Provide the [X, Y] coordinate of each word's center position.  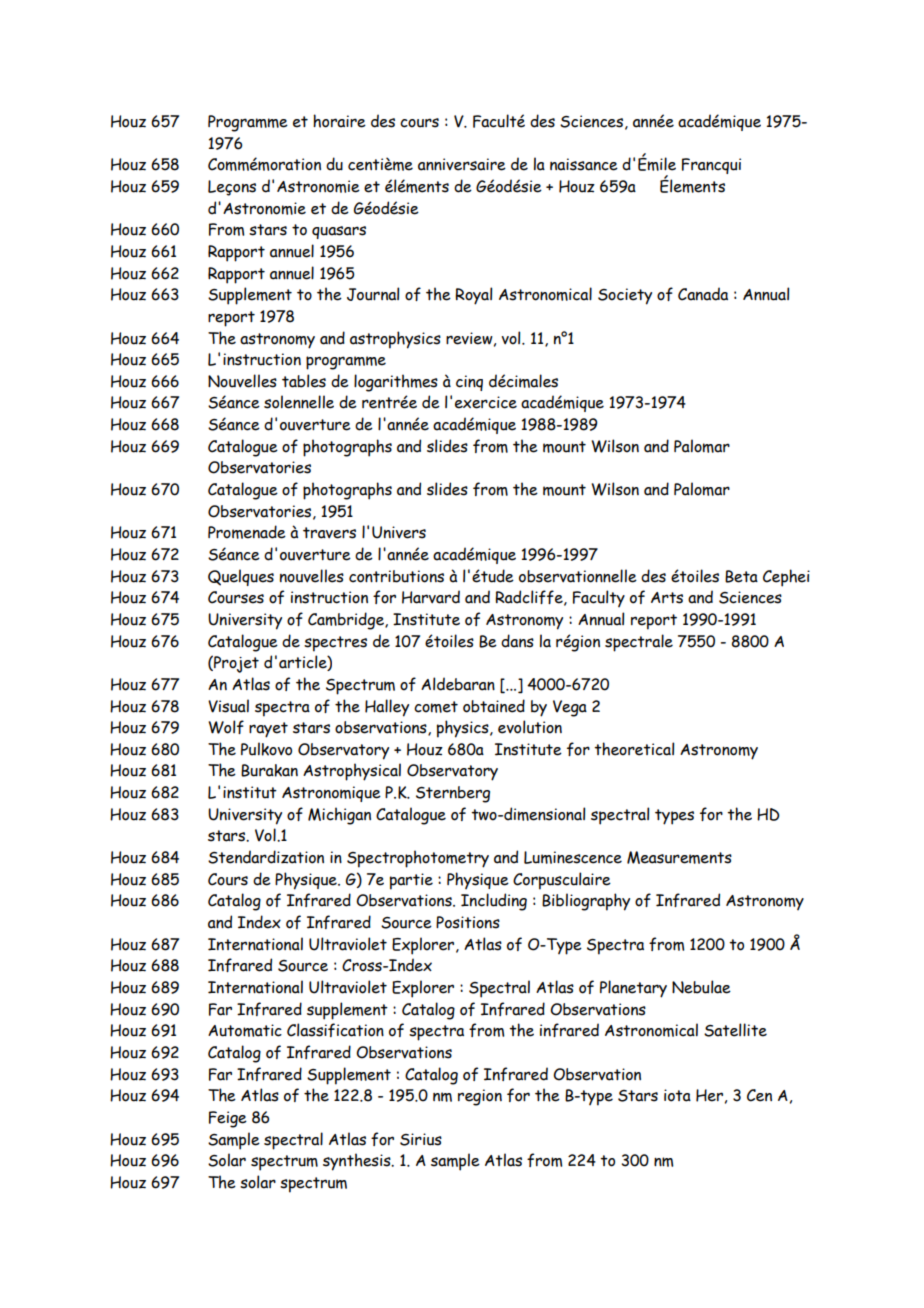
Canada [703, 294]
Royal [473, 296]
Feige [228, 1119]
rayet [268, 730]
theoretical [634, 749]
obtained [494, 706]
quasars [339, 232]
